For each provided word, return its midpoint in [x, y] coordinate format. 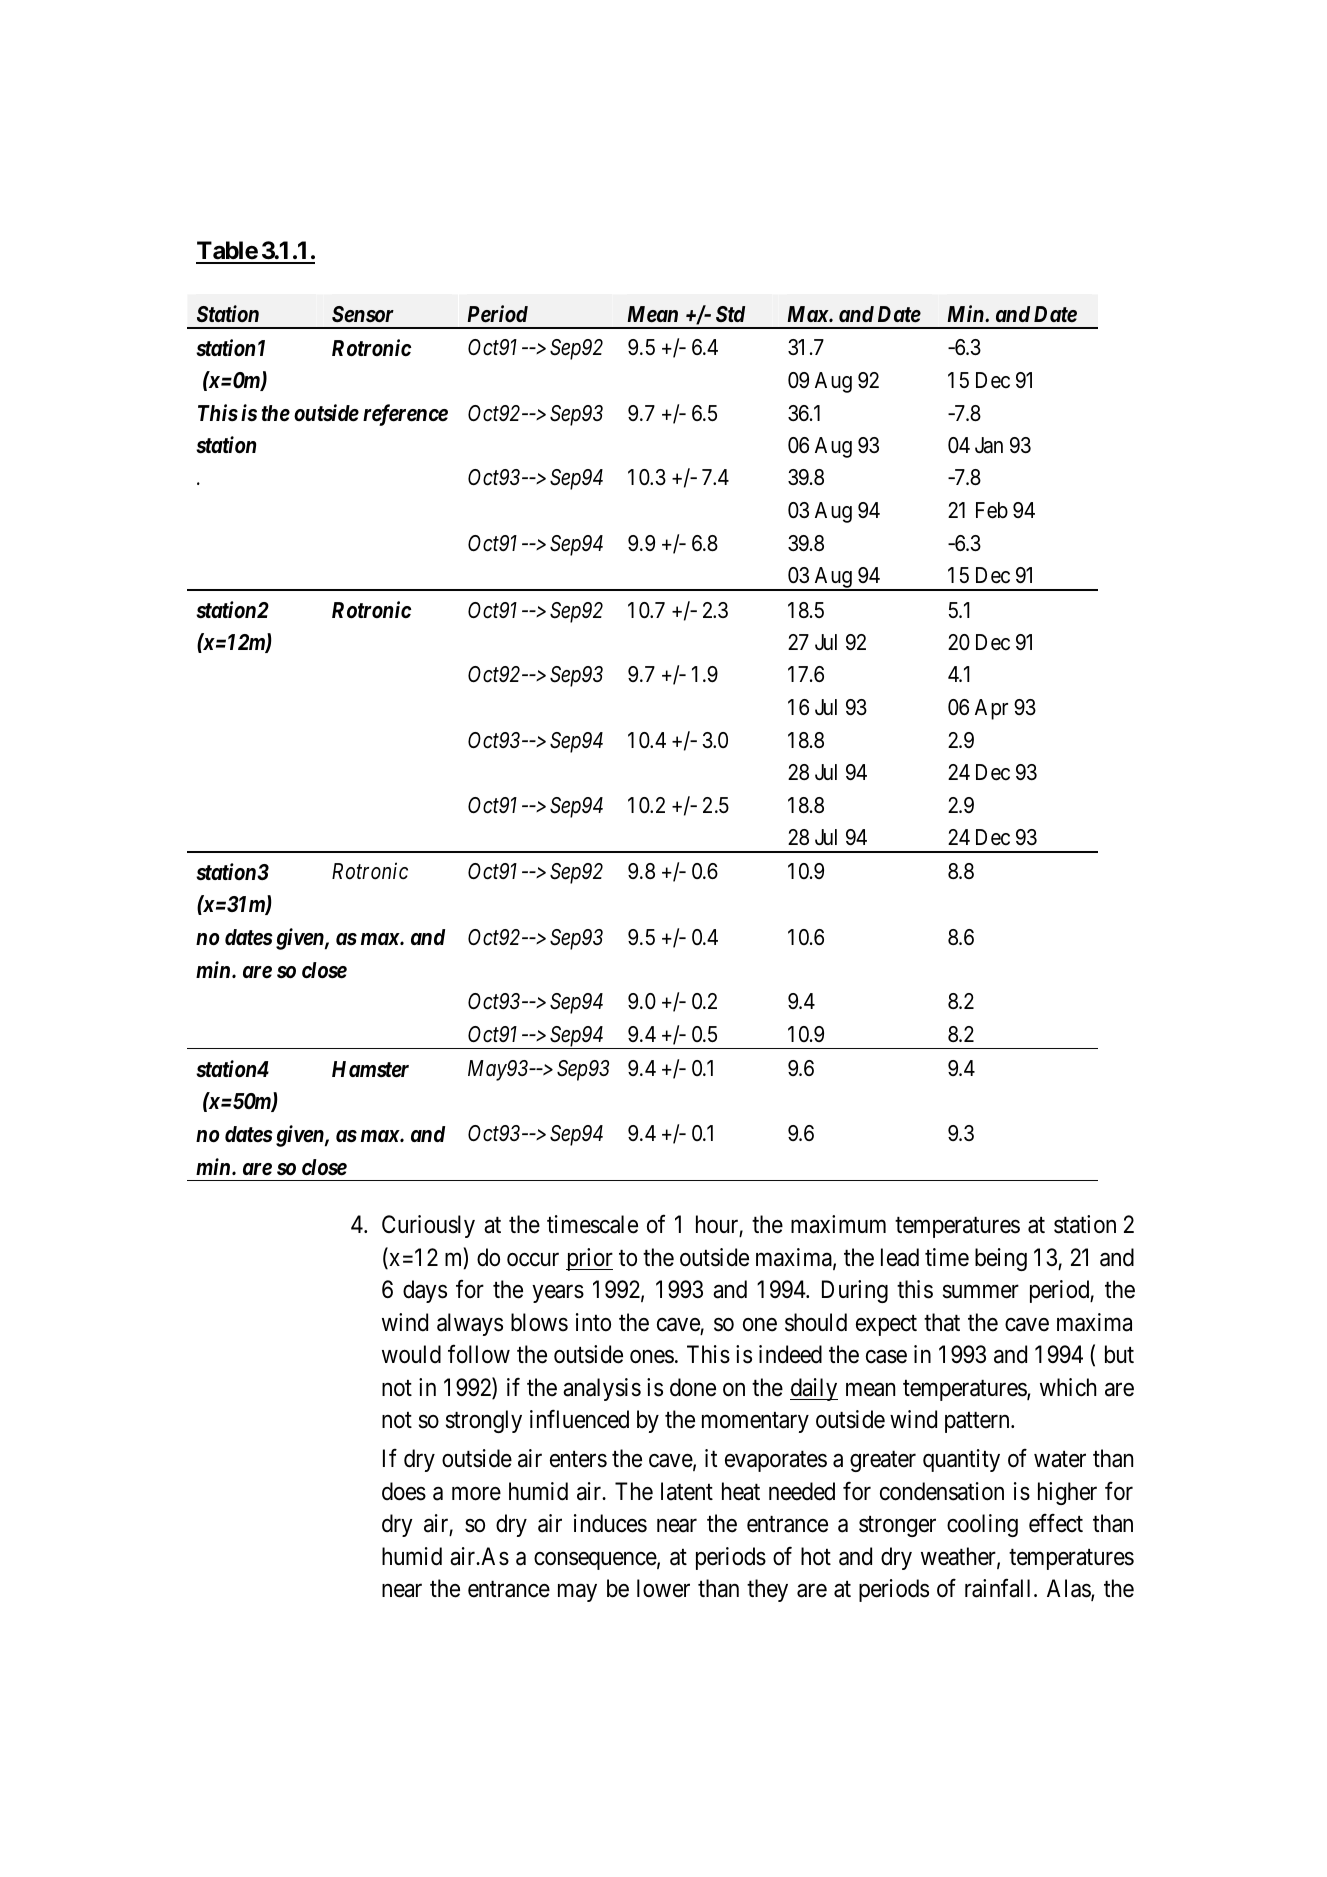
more [476, 1494]
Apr [991, 709]
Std [730, 314]
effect [1056, 1523]
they [767, 1590]
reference [405, 415]
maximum [838, 1224]
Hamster [370, 1069]
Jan [989, 445]
